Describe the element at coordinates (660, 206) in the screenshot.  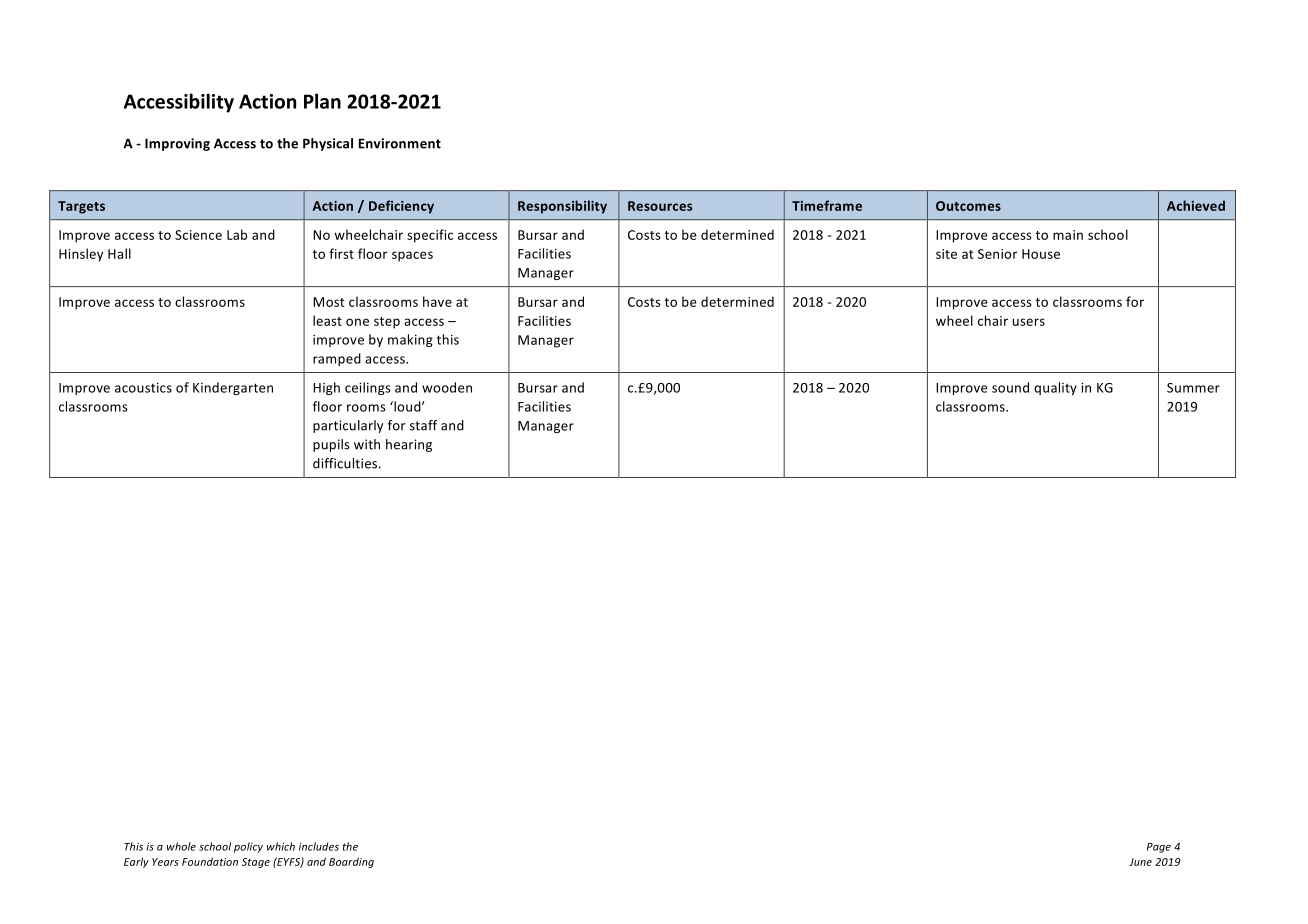
I see `Resources` at that location.
